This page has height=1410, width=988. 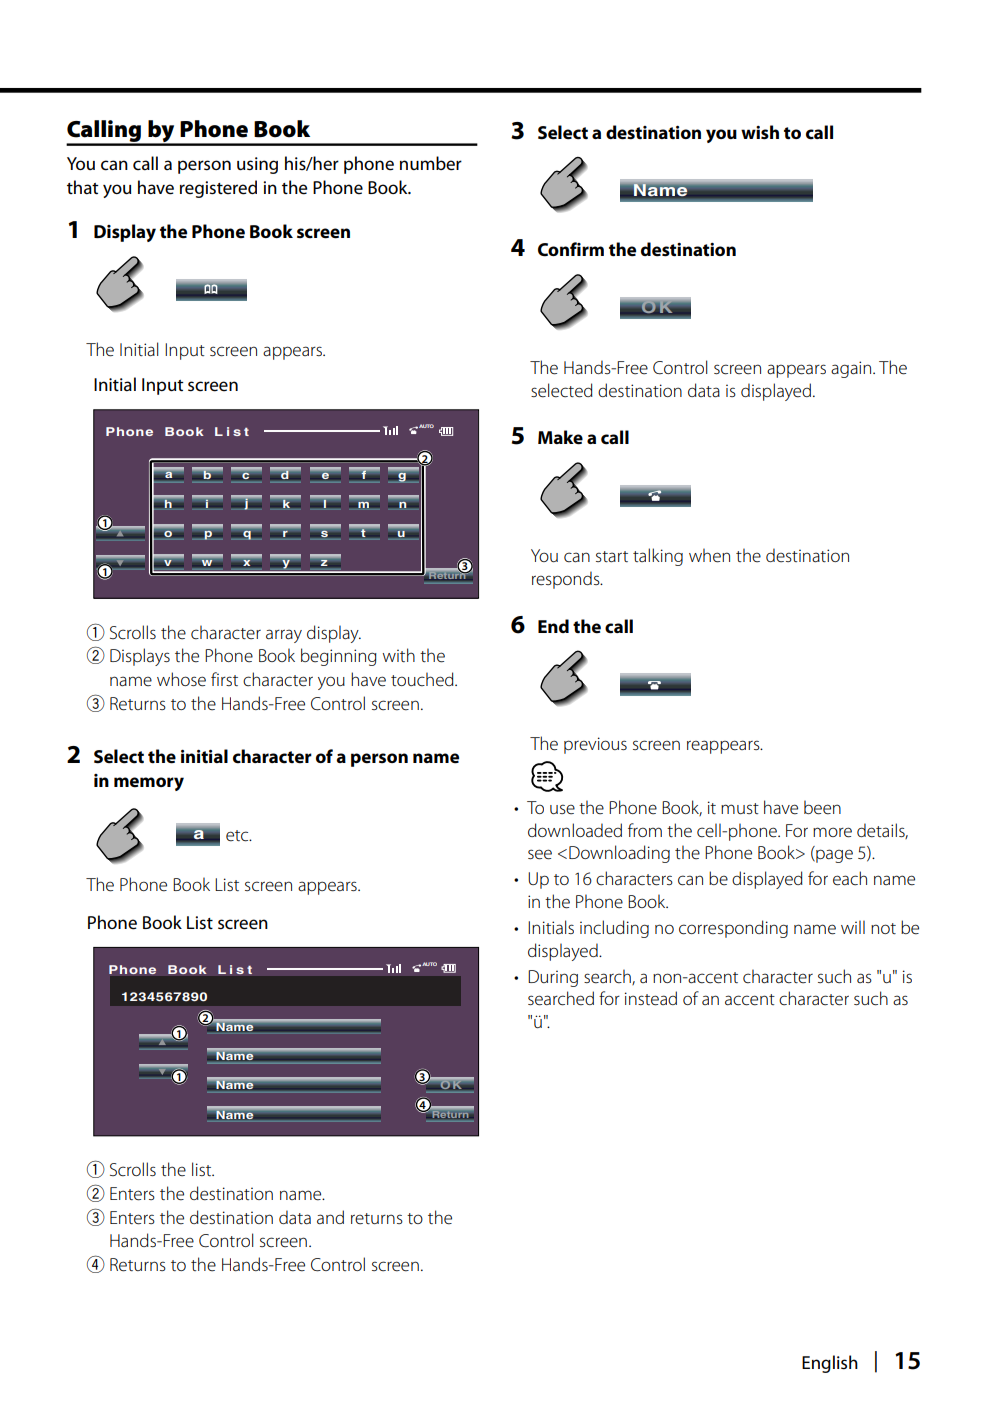 What do you see at coordinates (852, 369) in the page?
I see `again` at bounding box center [852, 369].
